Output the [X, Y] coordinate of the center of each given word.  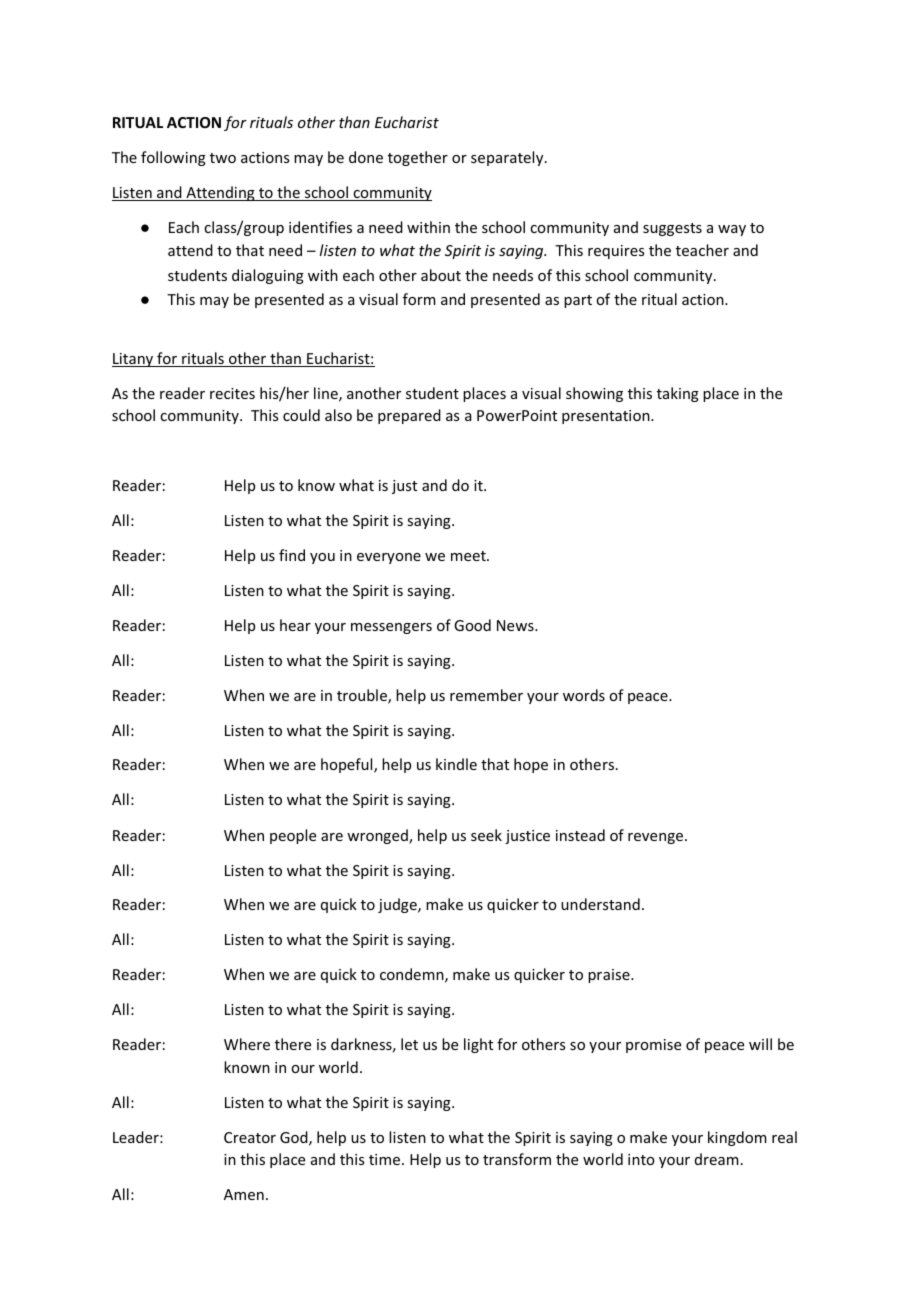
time [386, 1159]
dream [717, 1159]
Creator [250, 1137]
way [732, 230]
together [418, 158]
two [223, 158]
